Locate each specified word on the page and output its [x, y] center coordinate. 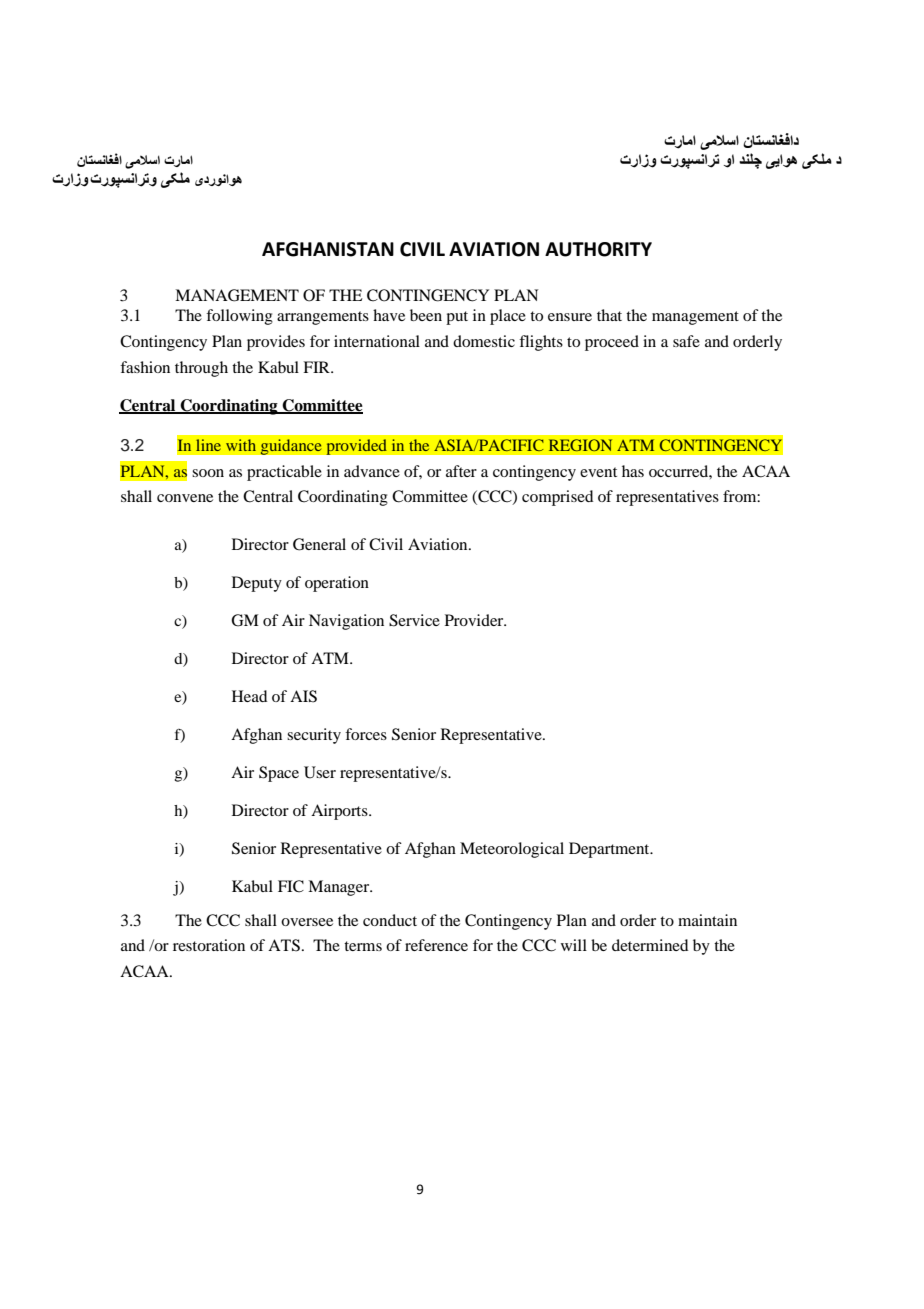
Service [414, 620]
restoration [209, 945]
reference [436, 945]
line [208, 445]
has [633, 471]
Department [610, 850]
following [239, 317]
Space [279, 774]
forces [366, 734]
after [461, 471]
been [426, 315]
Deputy [257, 584]
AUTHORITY [598, 249]
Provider [475, 620]
